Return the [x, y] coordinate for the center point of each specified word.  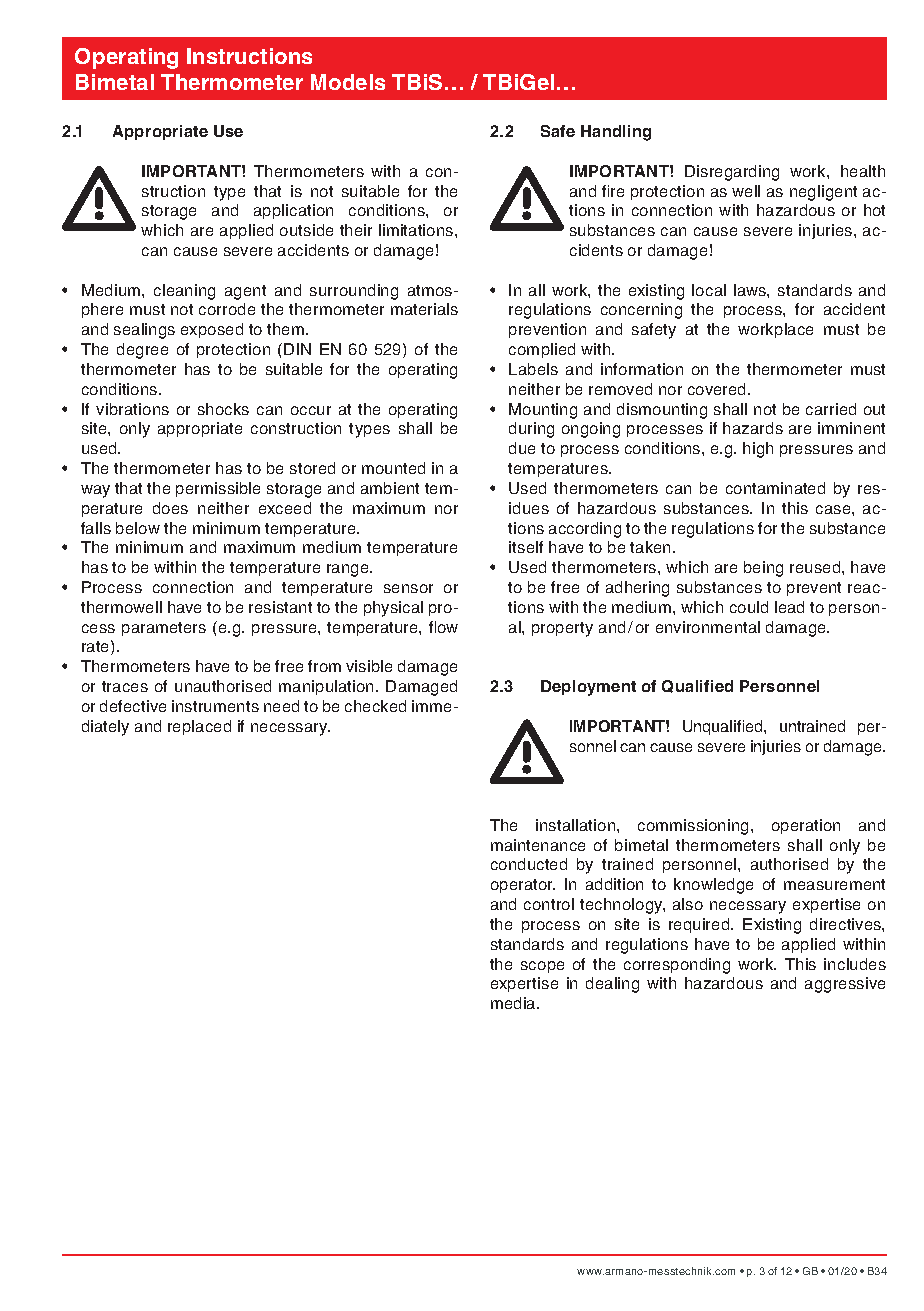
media [514, 1003]
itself [526, 547]
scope [542, 967]
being [763, 569]
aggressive [845, 985]
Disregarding [732, 173]
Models [348, 82]
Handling [616, 133]
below [138, 528]
